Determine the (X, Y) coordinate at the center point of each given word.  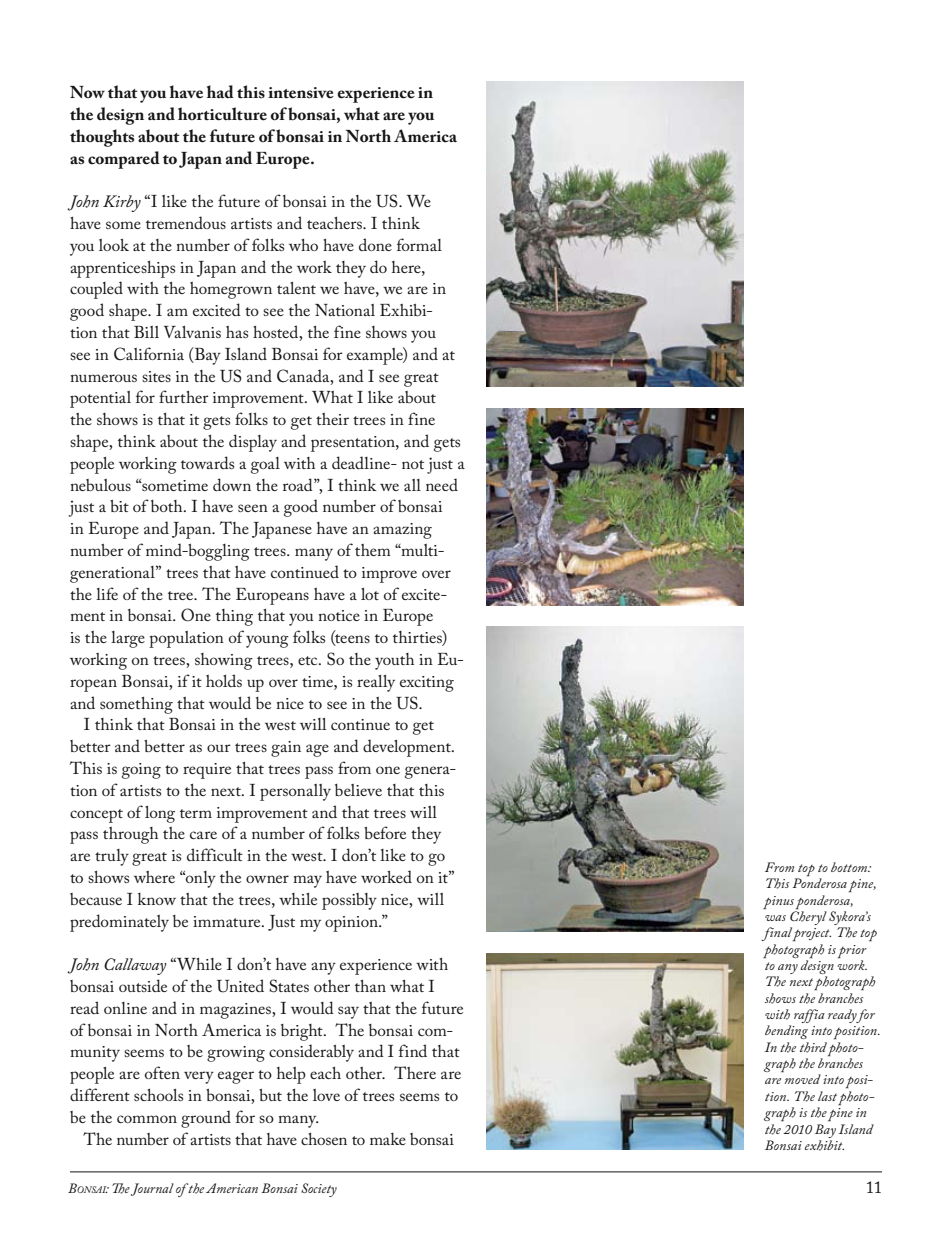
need (442, 484)
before (385, 832)
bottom (850, 867)
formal (419, 244)
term (196, 813)
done (375, 244)
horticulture (222, 114)
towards (207, 462)
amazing (402, 531)
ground (206, 1119)
